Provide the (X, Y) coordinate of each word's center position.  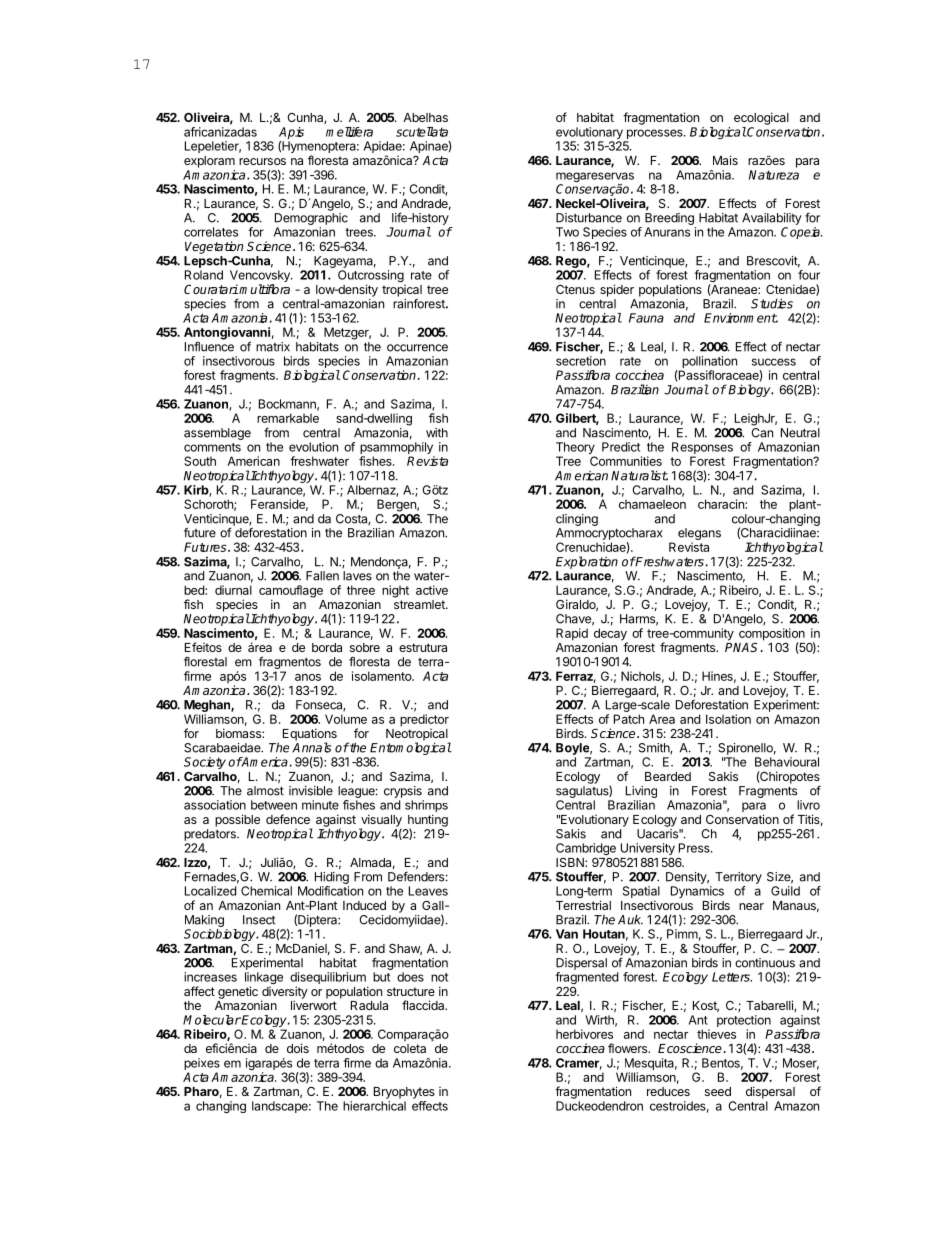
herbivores (584, 1034)
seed (718, 1091)
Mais (725, 160)
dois (298, 1048)
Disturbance (589, 218)
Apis (291, 133)
